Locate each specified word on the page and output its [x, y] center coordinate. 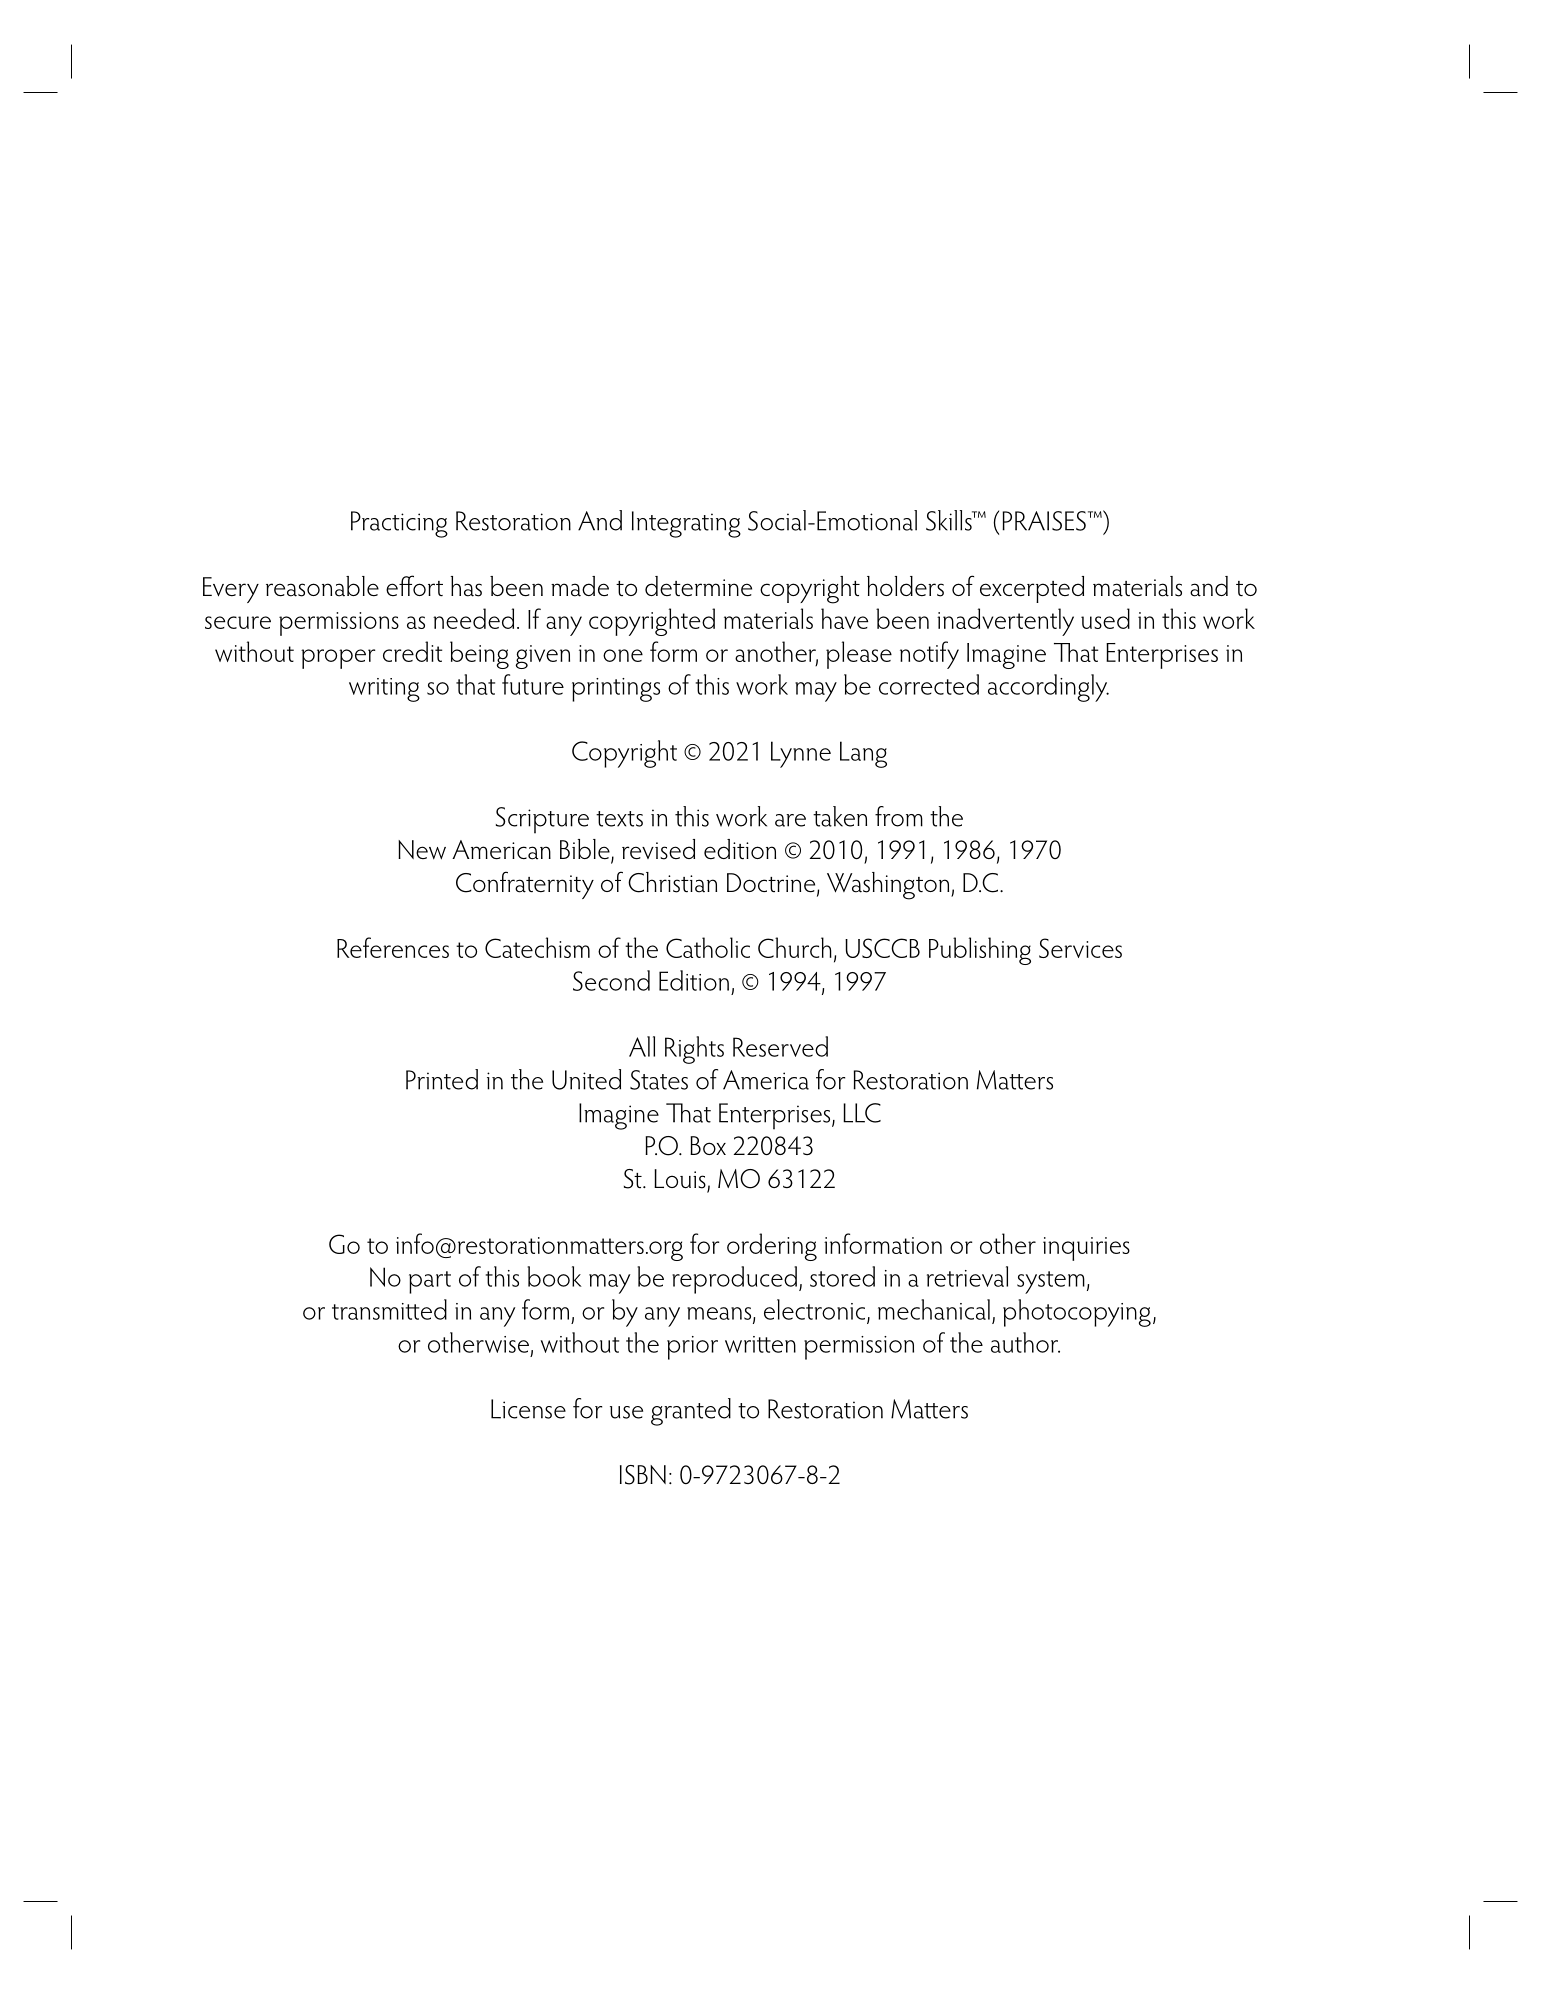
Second [611, 980]
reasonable [322, 586]
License [528, 1409]
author [1025, 1342]
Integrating [686, 524]
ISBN [643, 1475]
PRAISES [1044, 521]
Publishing [980, 951]
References [393, 947]
